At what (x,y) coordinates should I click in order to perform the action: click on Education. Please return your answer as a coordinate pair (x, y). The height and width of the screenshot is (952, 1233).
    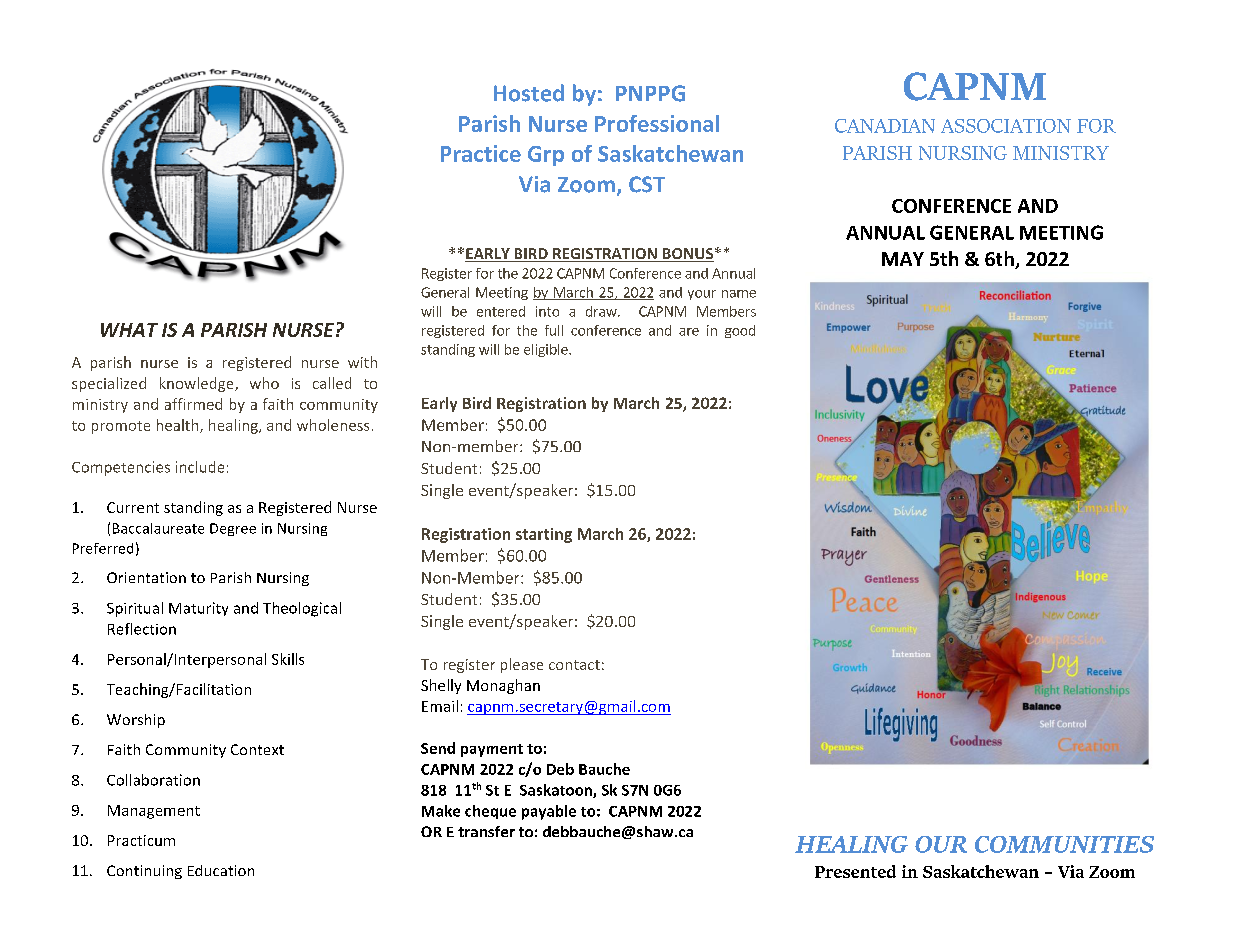
    Looking at the image, I should click on (221, 870).
